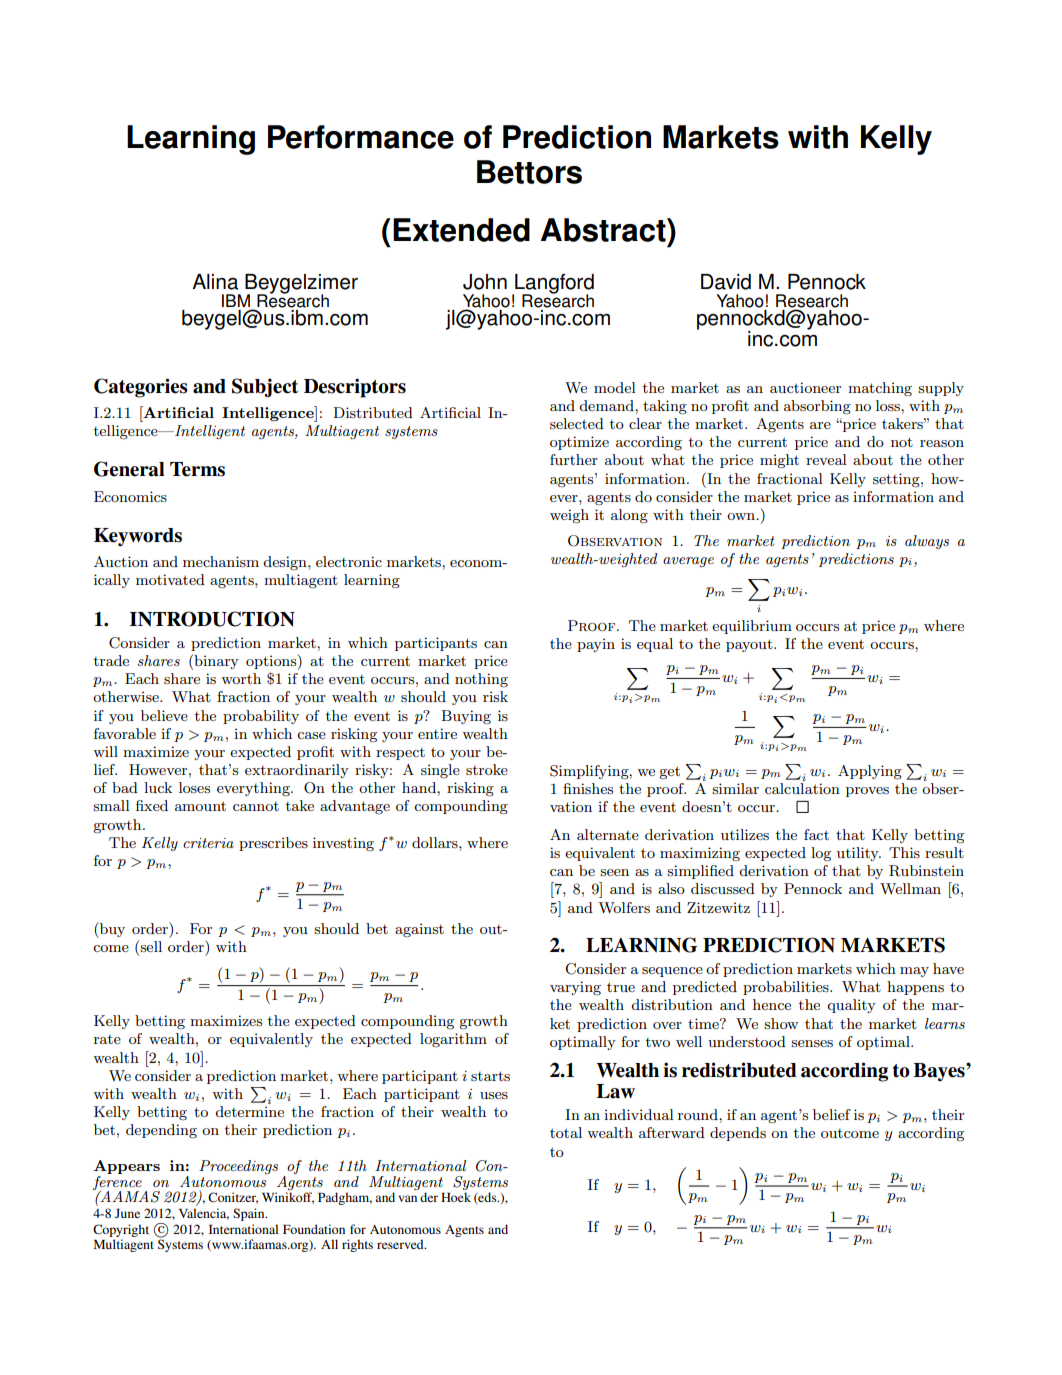 This screenshot has width=1062, height=1375. Describe the element at coordinates (204, 1214) in the screenshot. I see `Valencia` at that location.
